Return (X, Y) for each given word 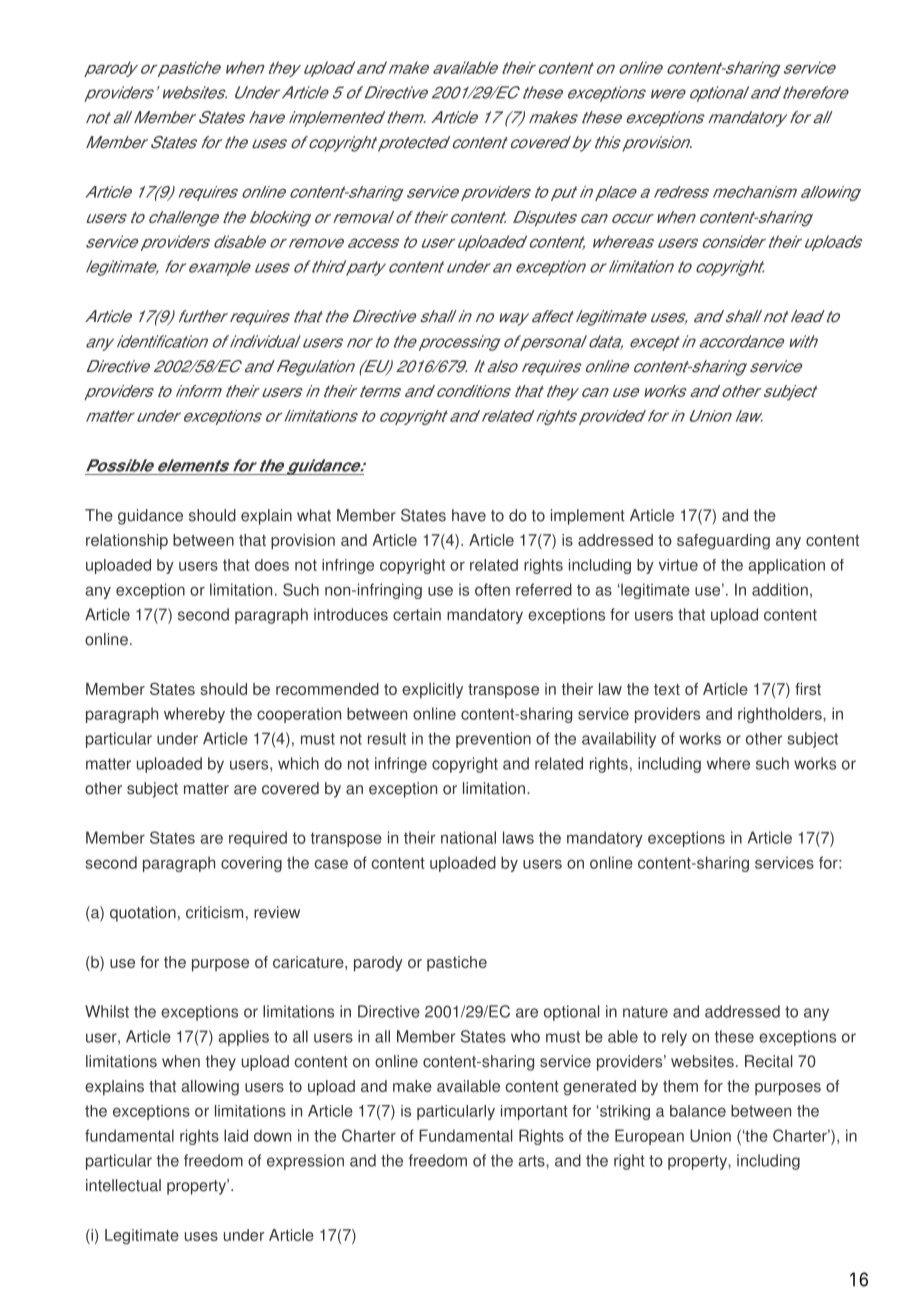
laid (236, 1135)
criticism (214, 912)
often (492, 589)
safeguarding (723, 542)
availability (619, 740)
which (298, 763)
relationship (127, 542)
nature (645, 1012)
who (525, 1036)
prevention (493, 740)
